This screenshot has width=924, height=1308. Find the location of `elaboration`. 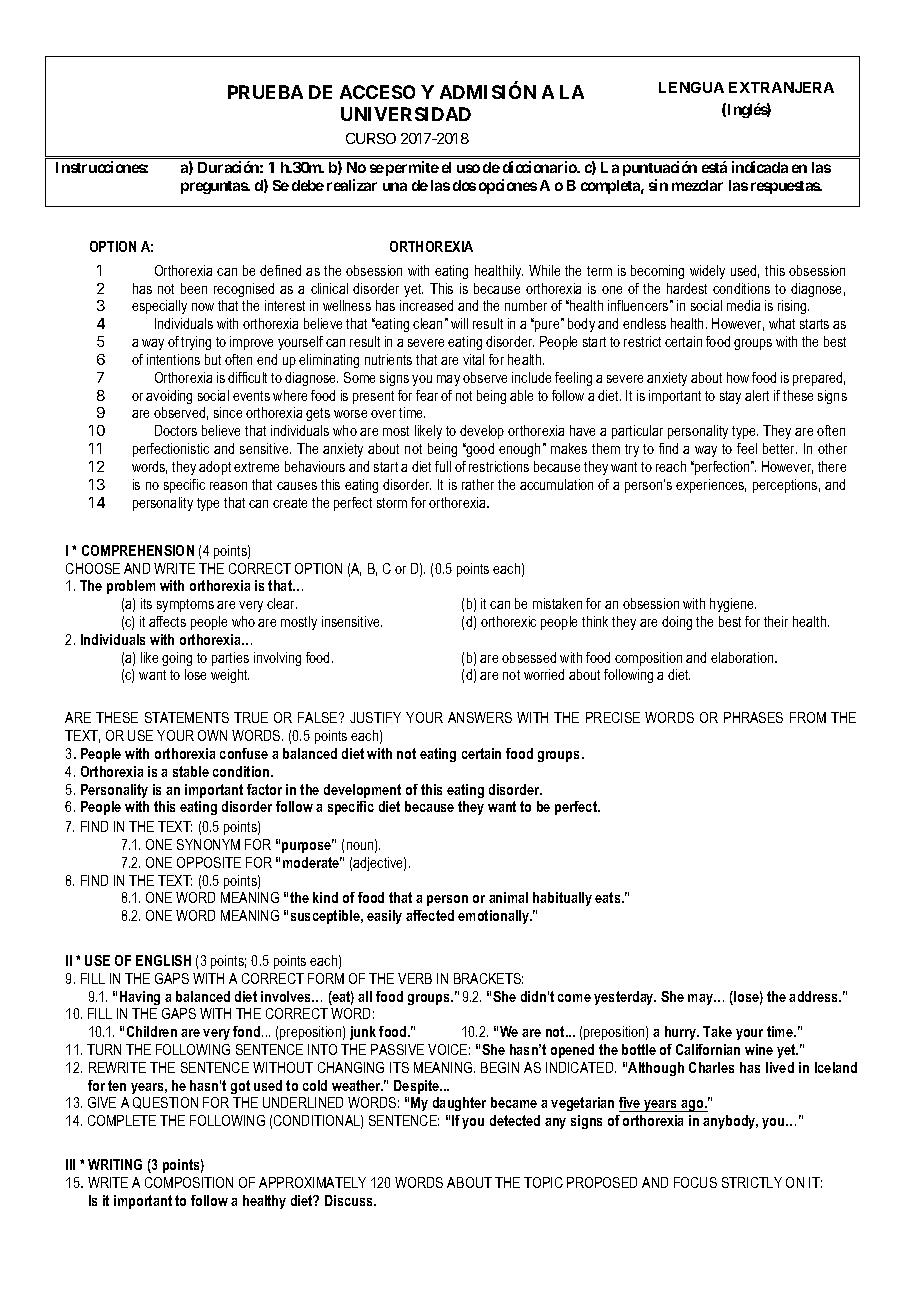

elaboration is located at coordinates (743, 657).
